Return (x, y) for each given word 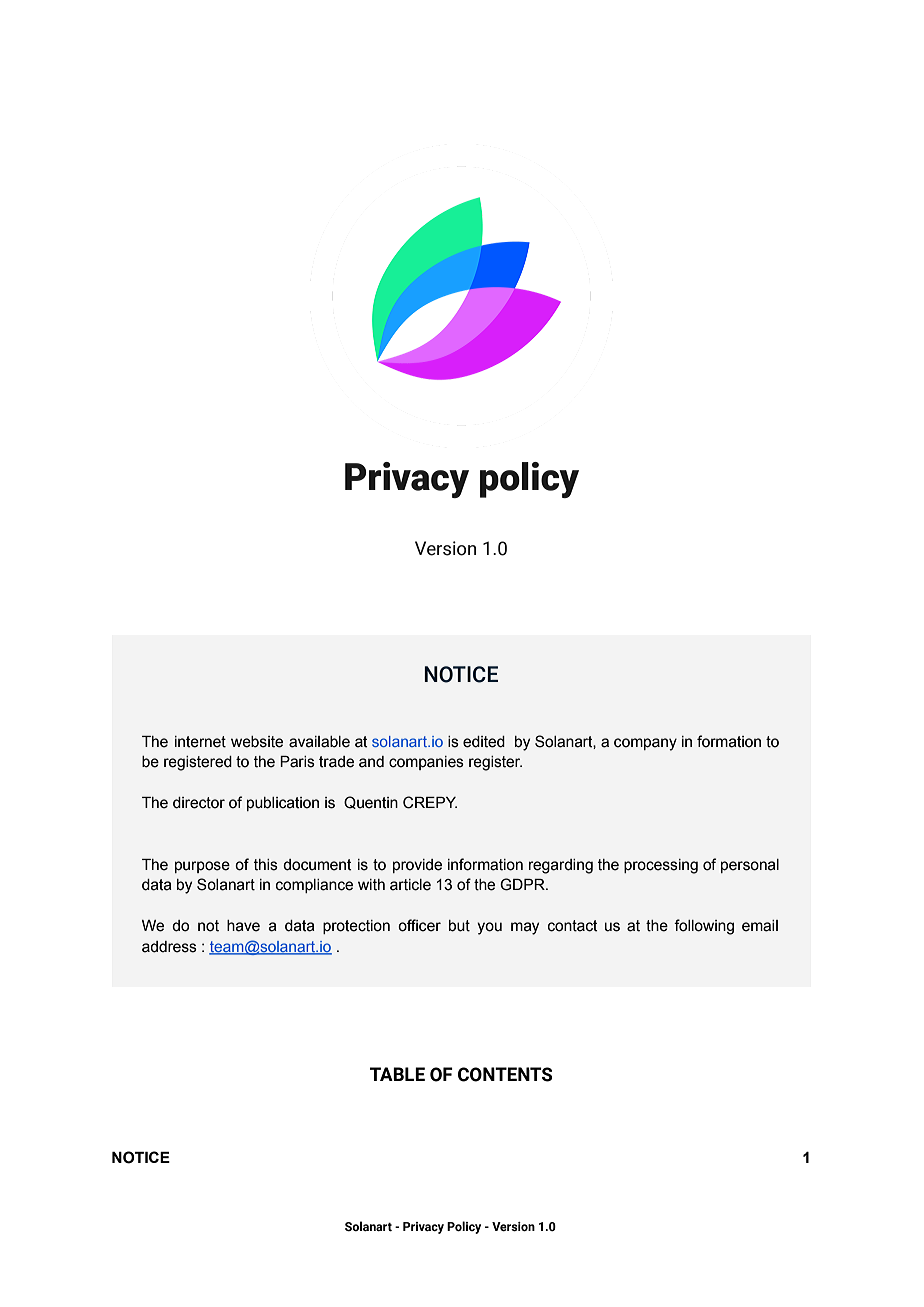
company (645, 744)
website (257, 742)
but (459, 926)
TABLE (397, 1074)
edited (484, 742)
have (243, 926)
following (704, 927)
